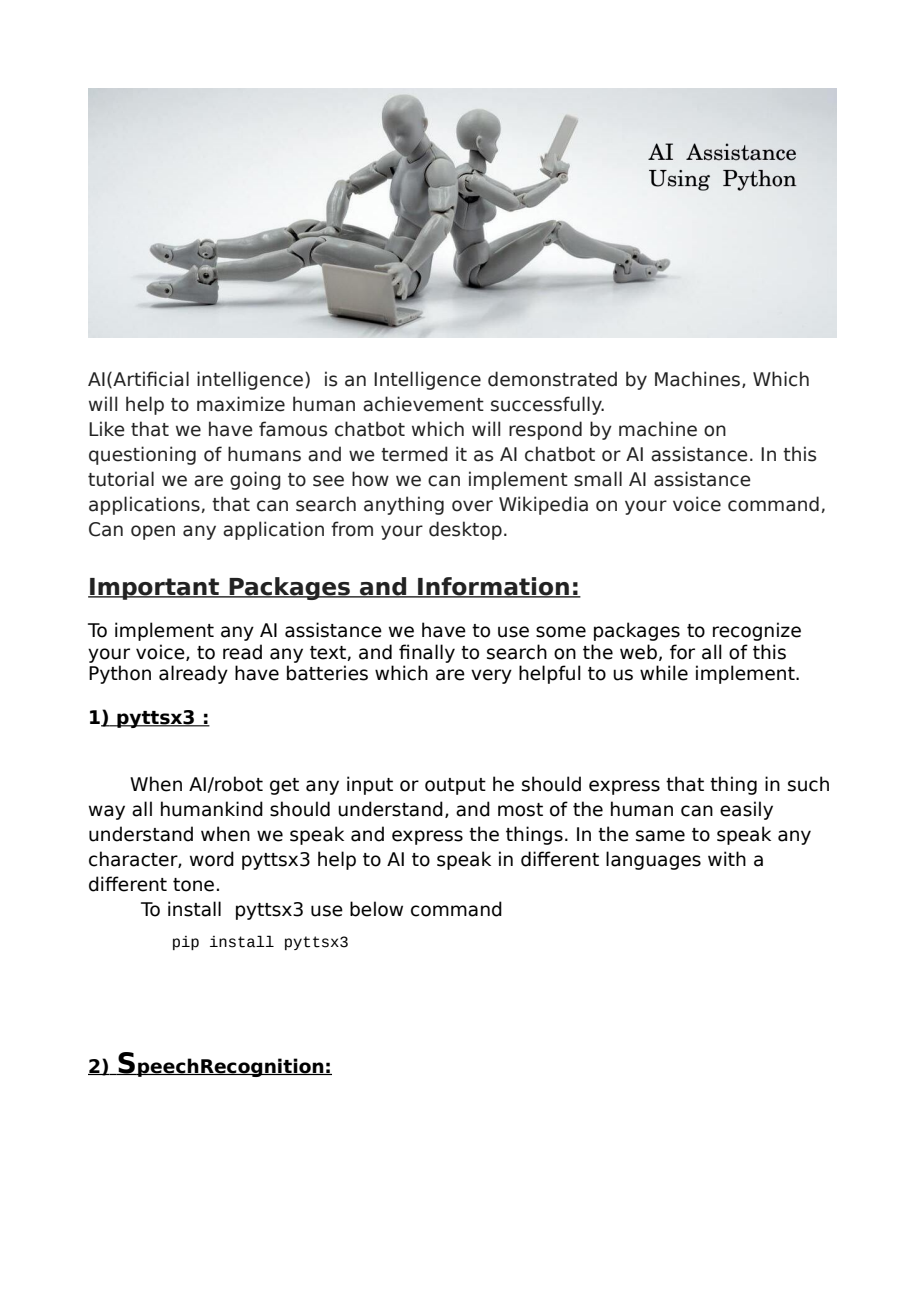 This screenshot has height=1308, width=924. I want to click on maximize, so click(241, 404).
